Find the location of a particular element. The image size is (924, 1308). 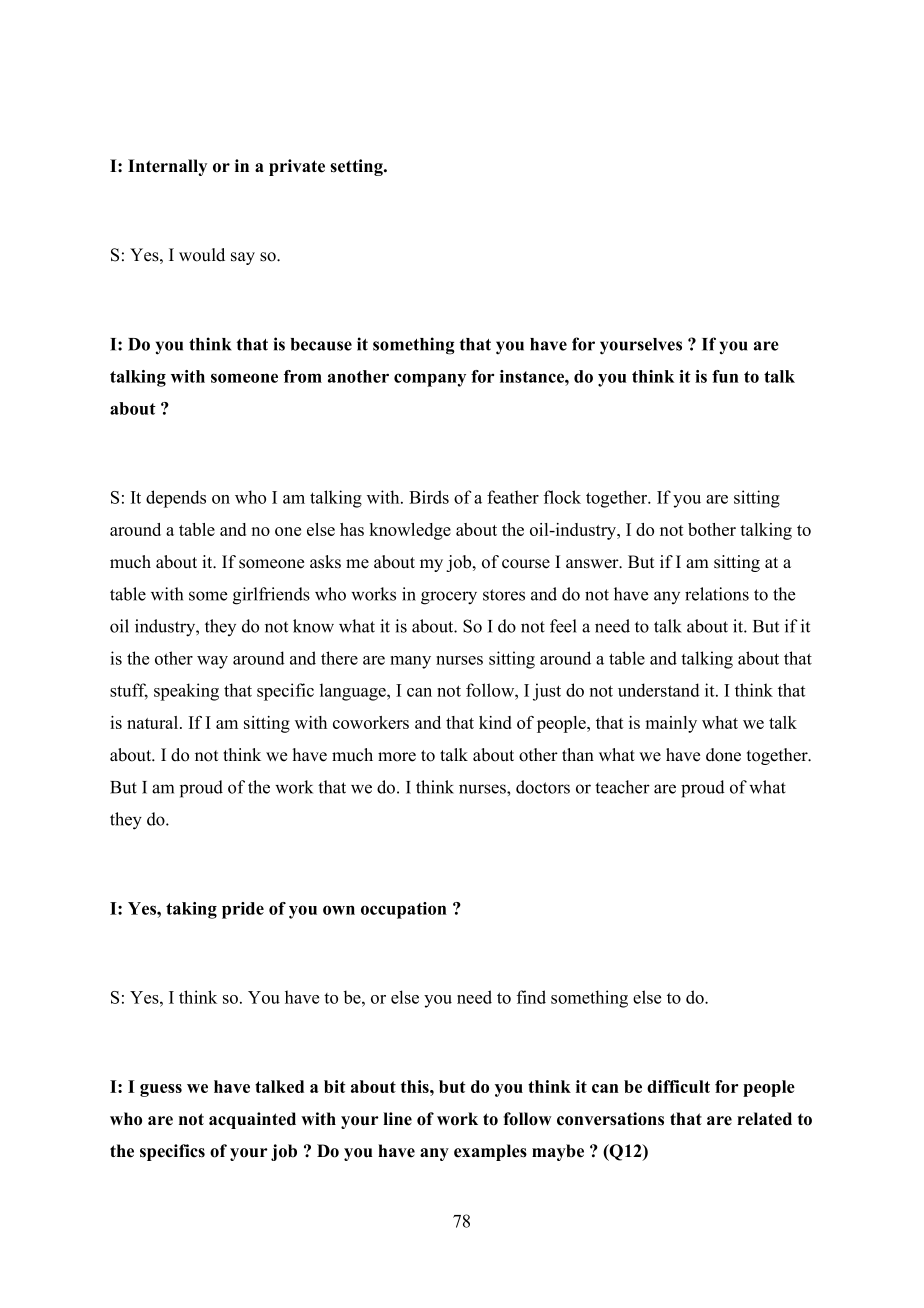

teacher is located at coordinates (622, 787).
